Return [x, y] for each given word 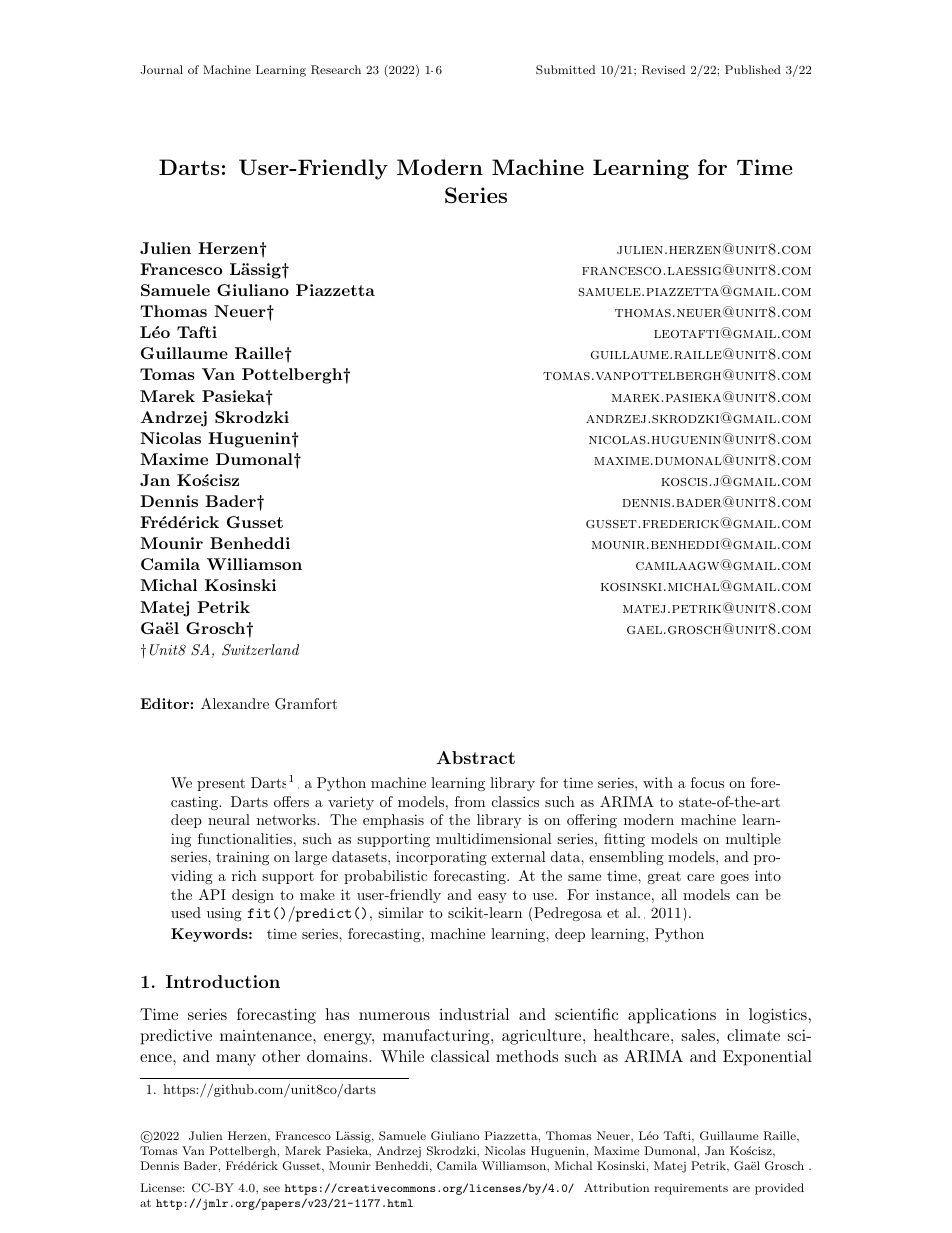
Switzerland [260, 650]
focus [707, 782]
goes [734, 879]
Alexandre [235, 703]
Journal [161, 69]
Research [336, 70]
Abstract [475, 757]
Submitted [565, 70]
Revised [663, 70]
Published [753, 69]
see [271, 1189]
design [253, 896]
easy [492, 898]
